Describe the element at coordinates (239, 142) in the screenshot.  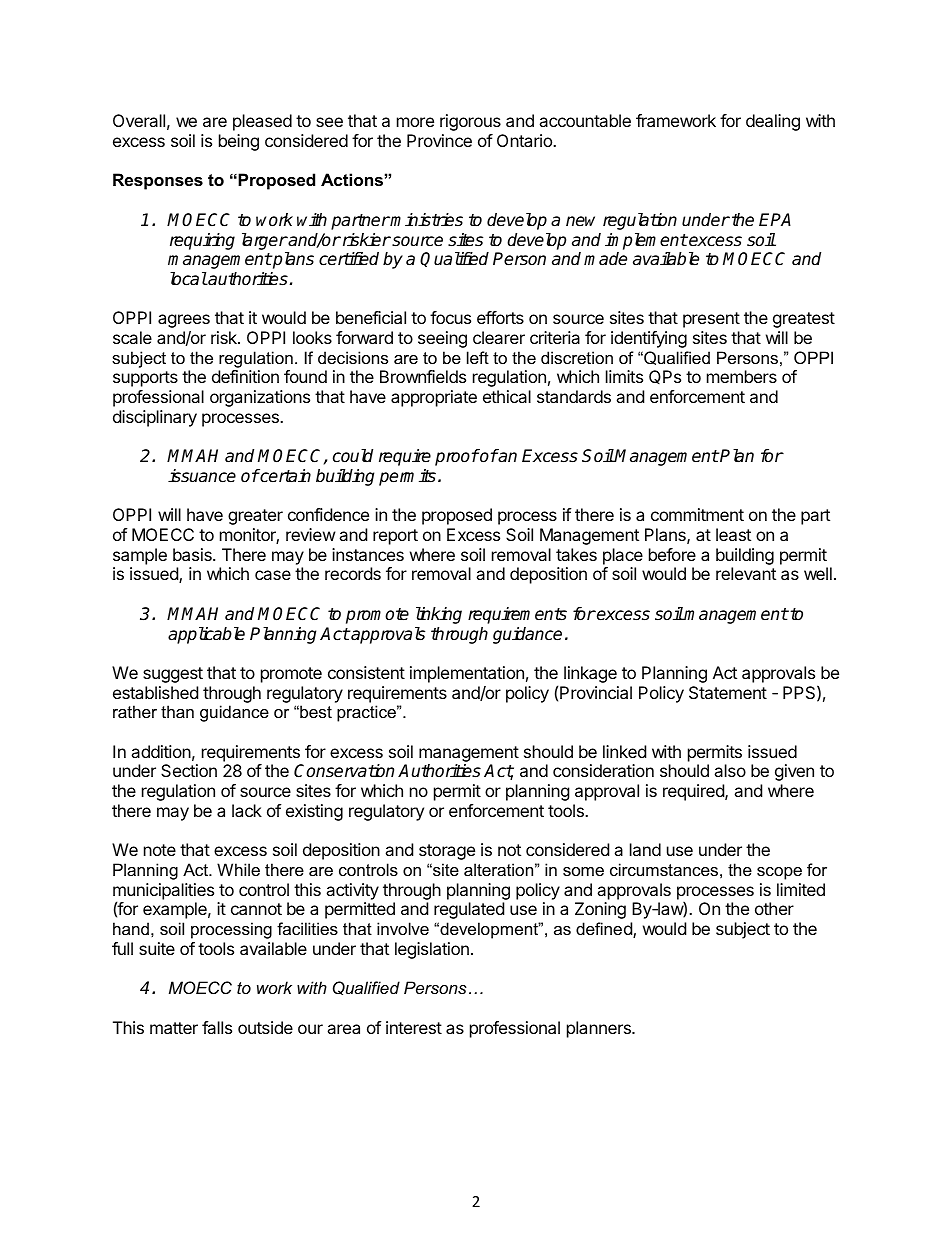
I see `being` at that location.
